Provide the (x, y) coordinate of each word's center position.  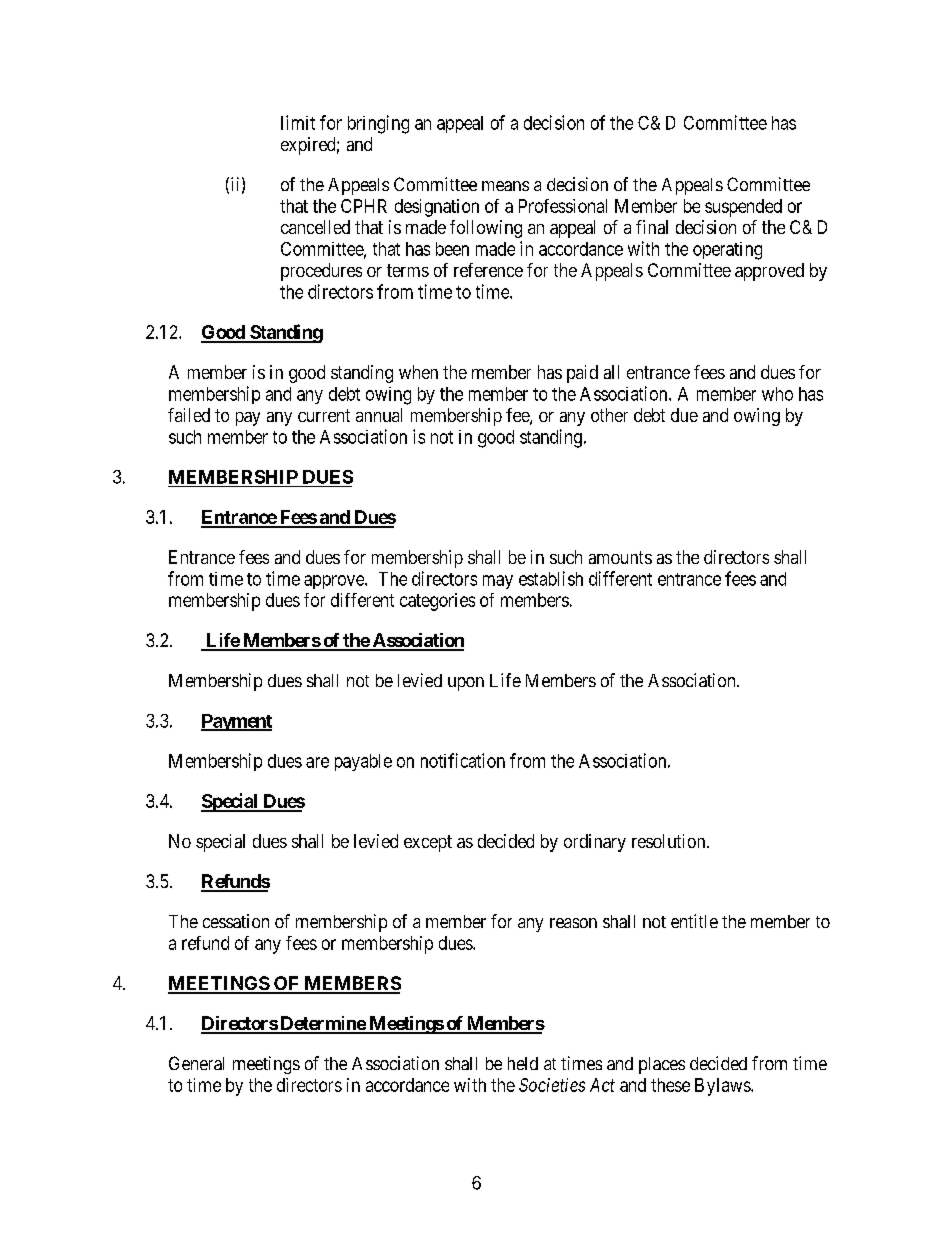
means (505, 186)
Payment (236, 722)
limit (298, 122)
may (498, 582)
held (523, 1063)
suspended (743, 208)
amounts (620, 557)
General (196, 1063)
